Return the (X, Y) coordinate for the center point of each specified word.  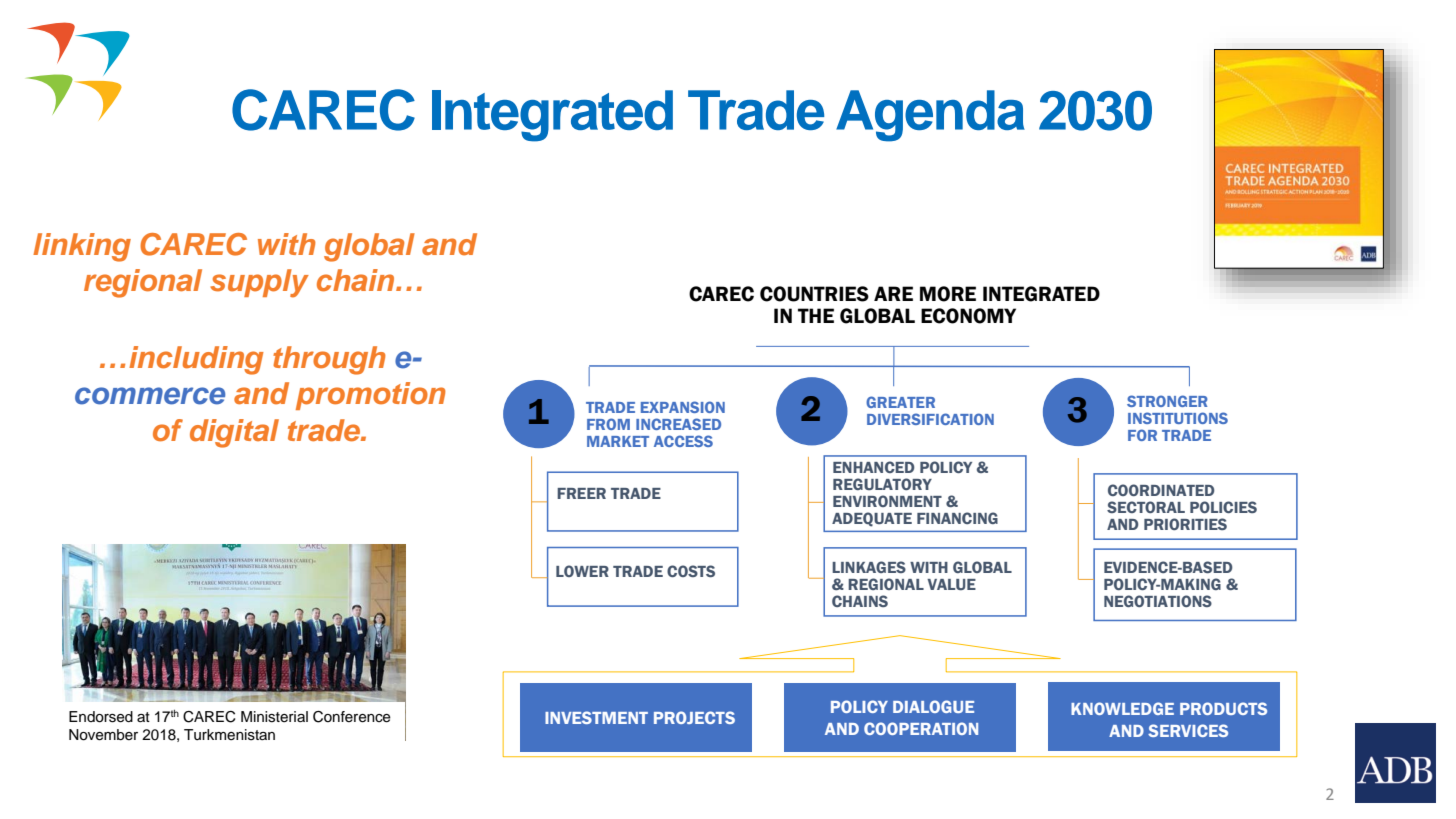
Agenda (930, 116)
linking (82, 247)
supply (259, 283)
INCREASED (678, 424)
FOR (1142, 435)
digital (234, 433)
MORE (948, 294)
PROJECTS (694, 717)
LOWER (582, 571)
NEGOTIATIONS (1158, 601)
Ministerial (274, 717)
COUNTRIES (814, 294)
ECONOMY (968, 316)
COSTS (691, 571)
